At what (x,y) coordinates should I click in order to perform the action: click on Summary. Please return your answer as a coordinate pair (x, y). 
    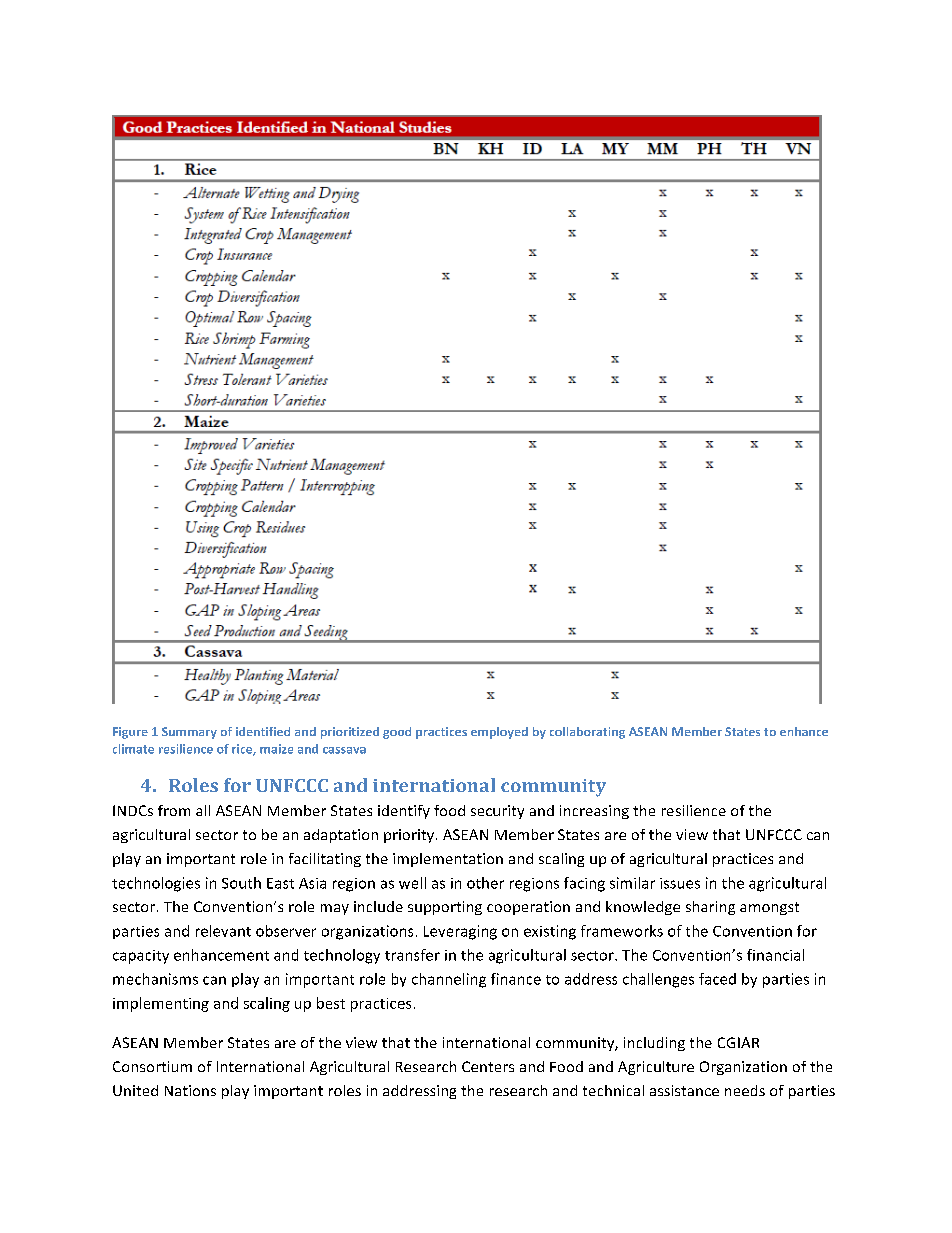
    Looking at the image, I should click on (189, 733).
